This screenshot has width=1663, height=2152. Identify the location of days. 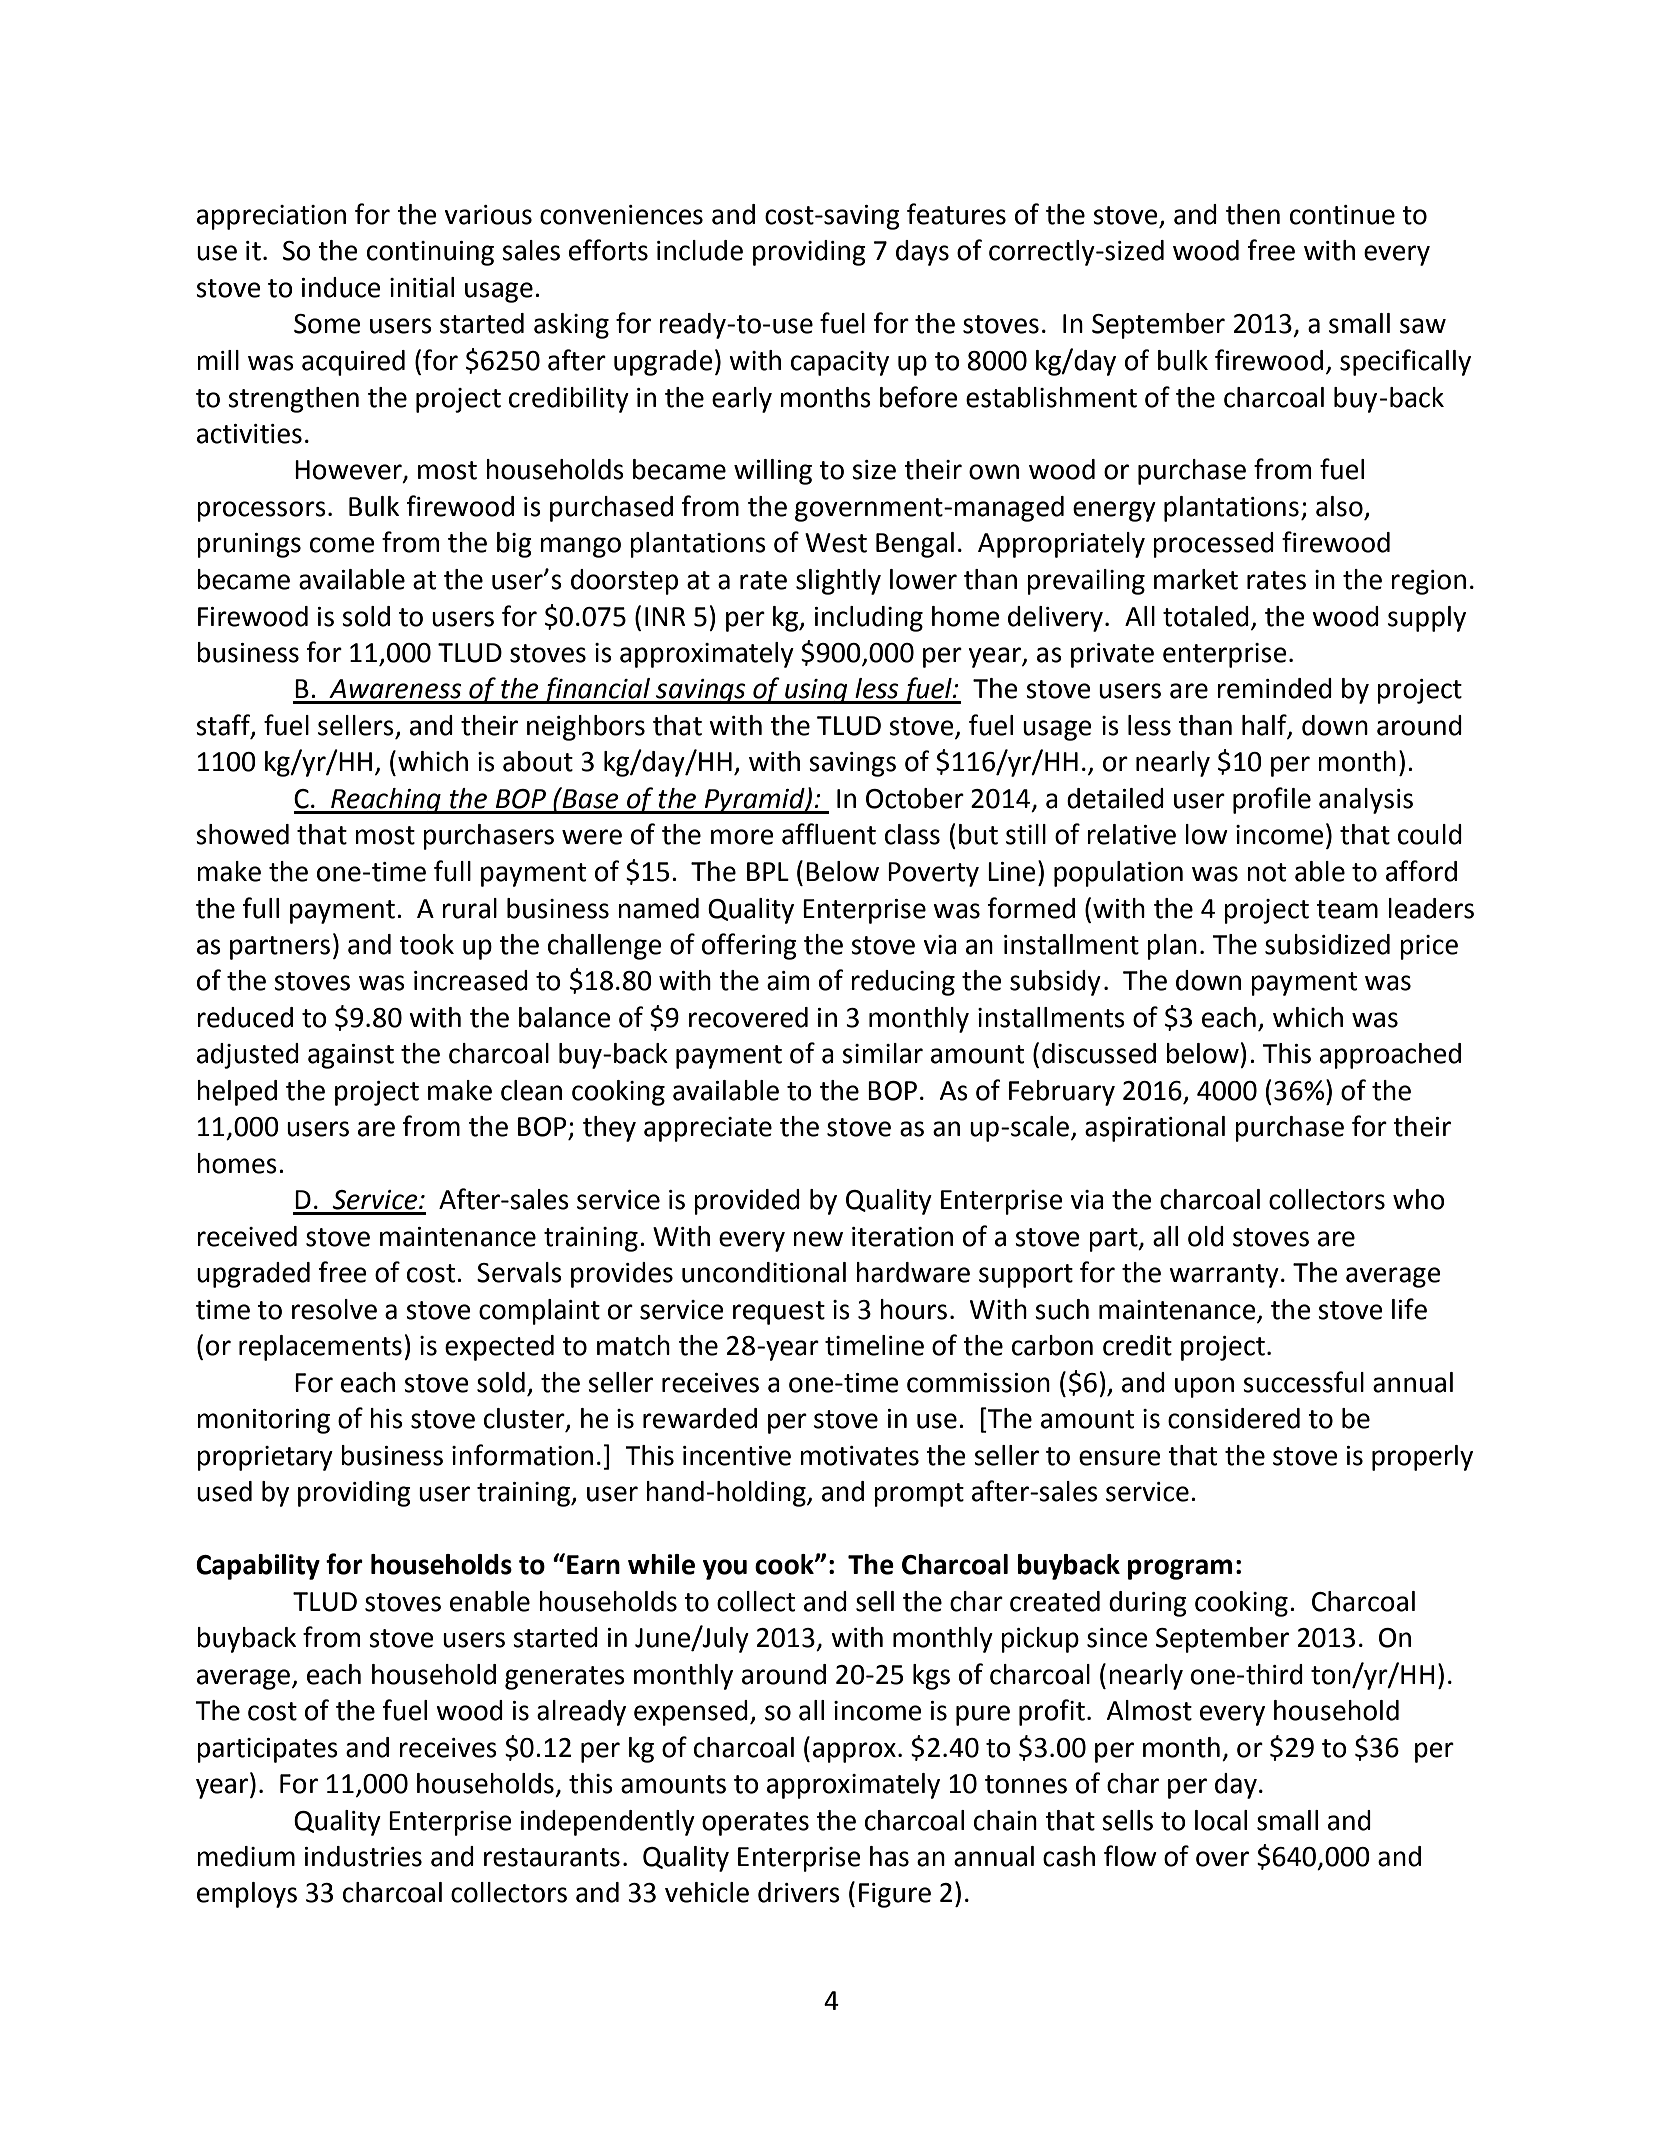
(922, 253).
